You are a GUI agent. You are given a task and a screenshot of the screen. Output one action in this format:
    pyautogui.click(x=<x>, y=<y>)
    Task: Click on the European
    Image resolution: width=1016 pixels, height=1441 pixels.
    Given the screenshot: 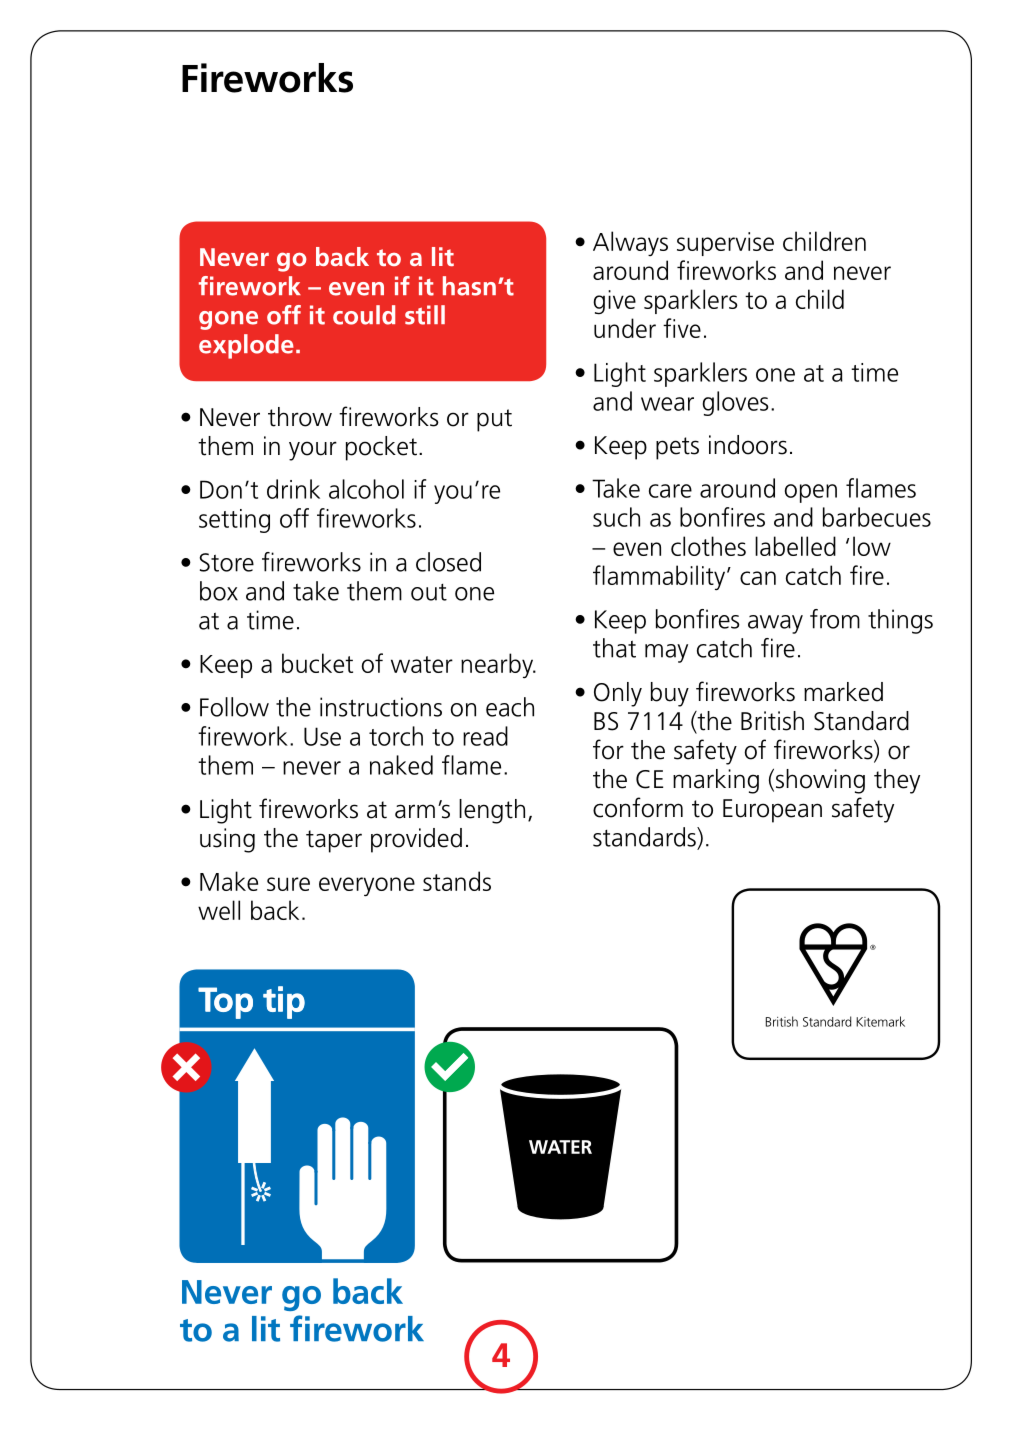 What is the action you would take?
    pyautogui.click(x=772, y=811)
